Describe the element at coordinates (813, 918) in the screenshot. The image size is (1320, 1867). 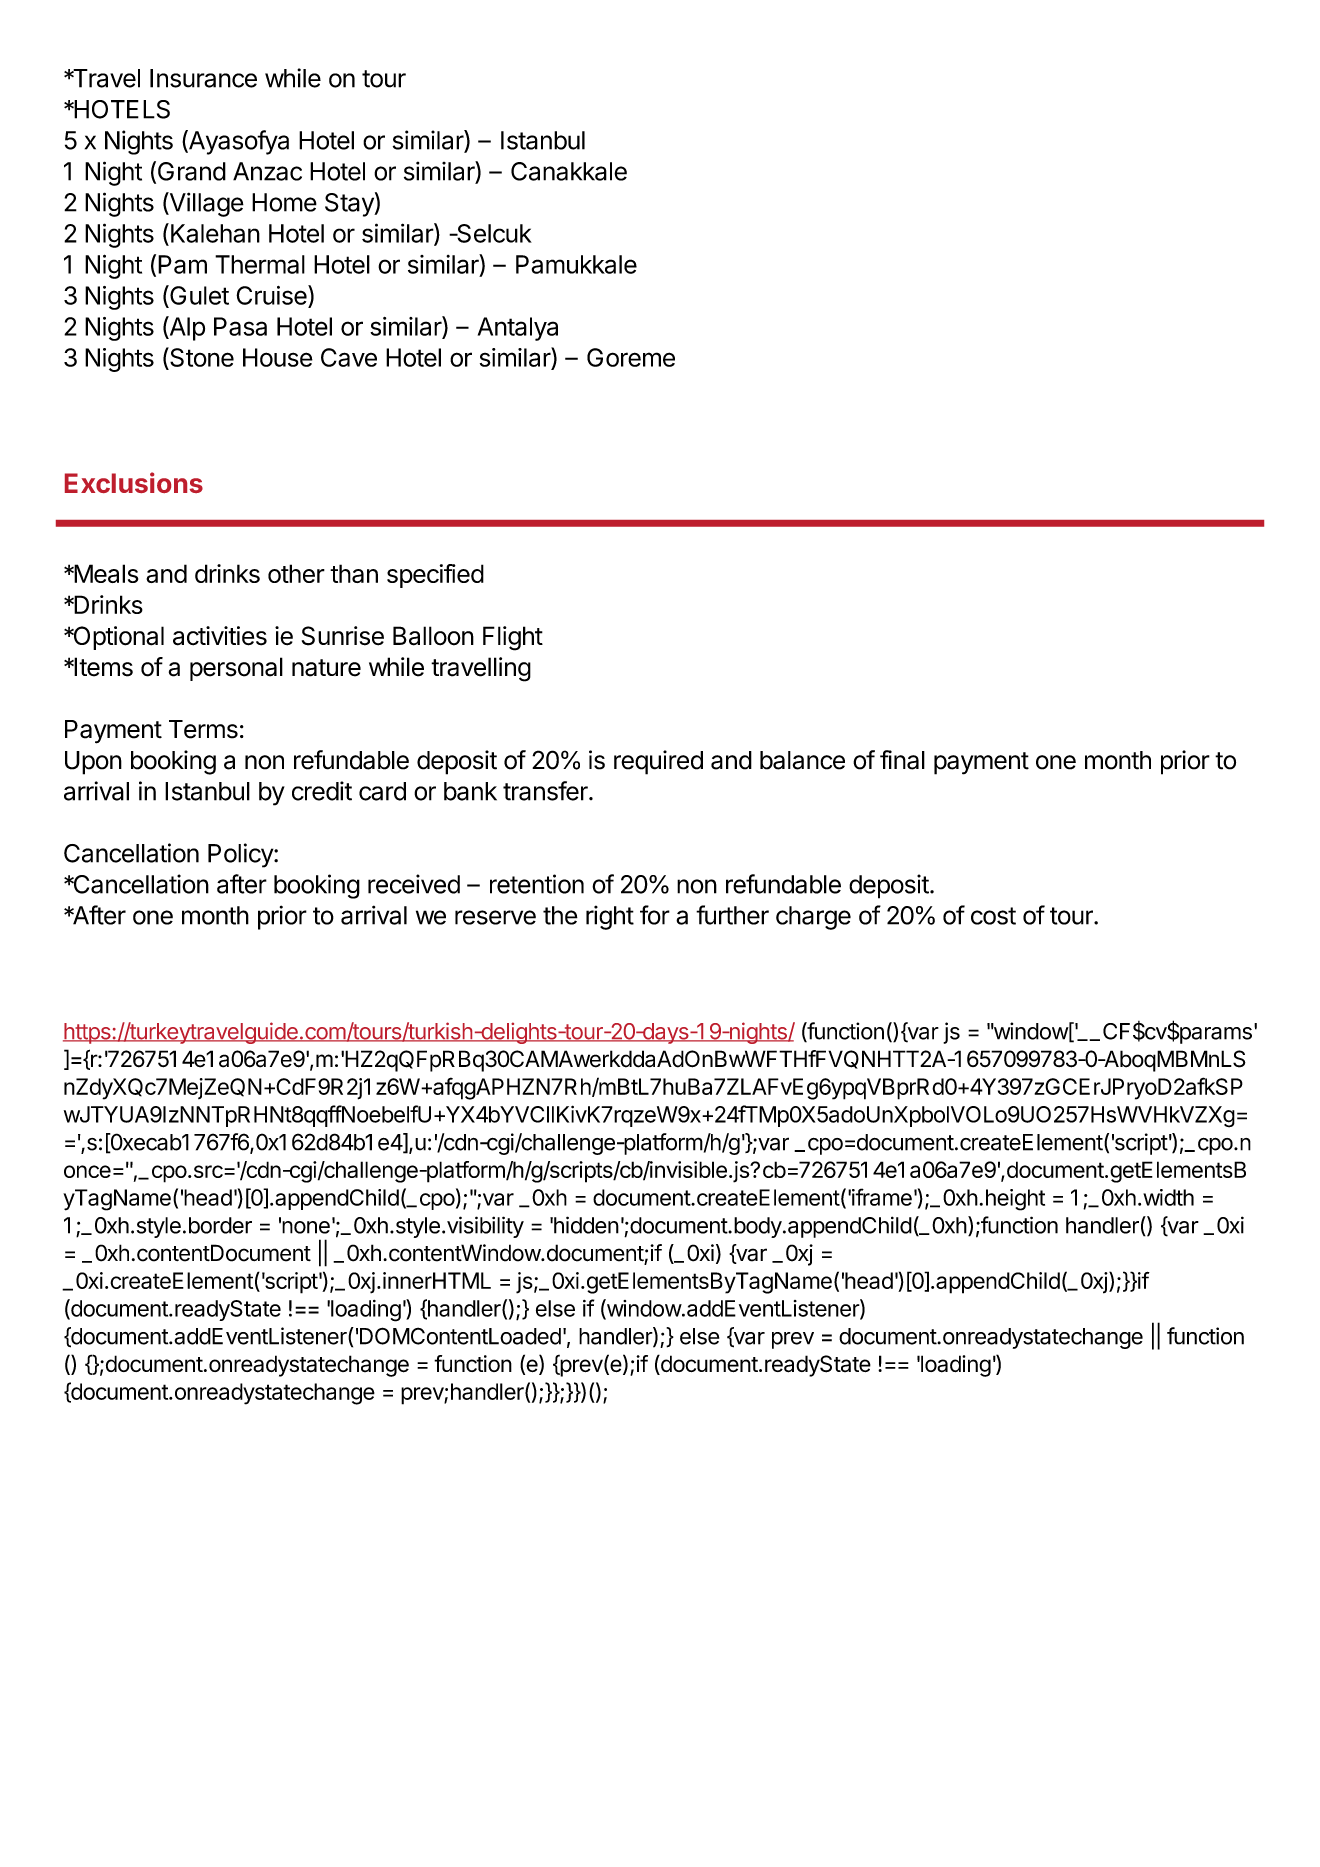
I see `charge` at that location.
